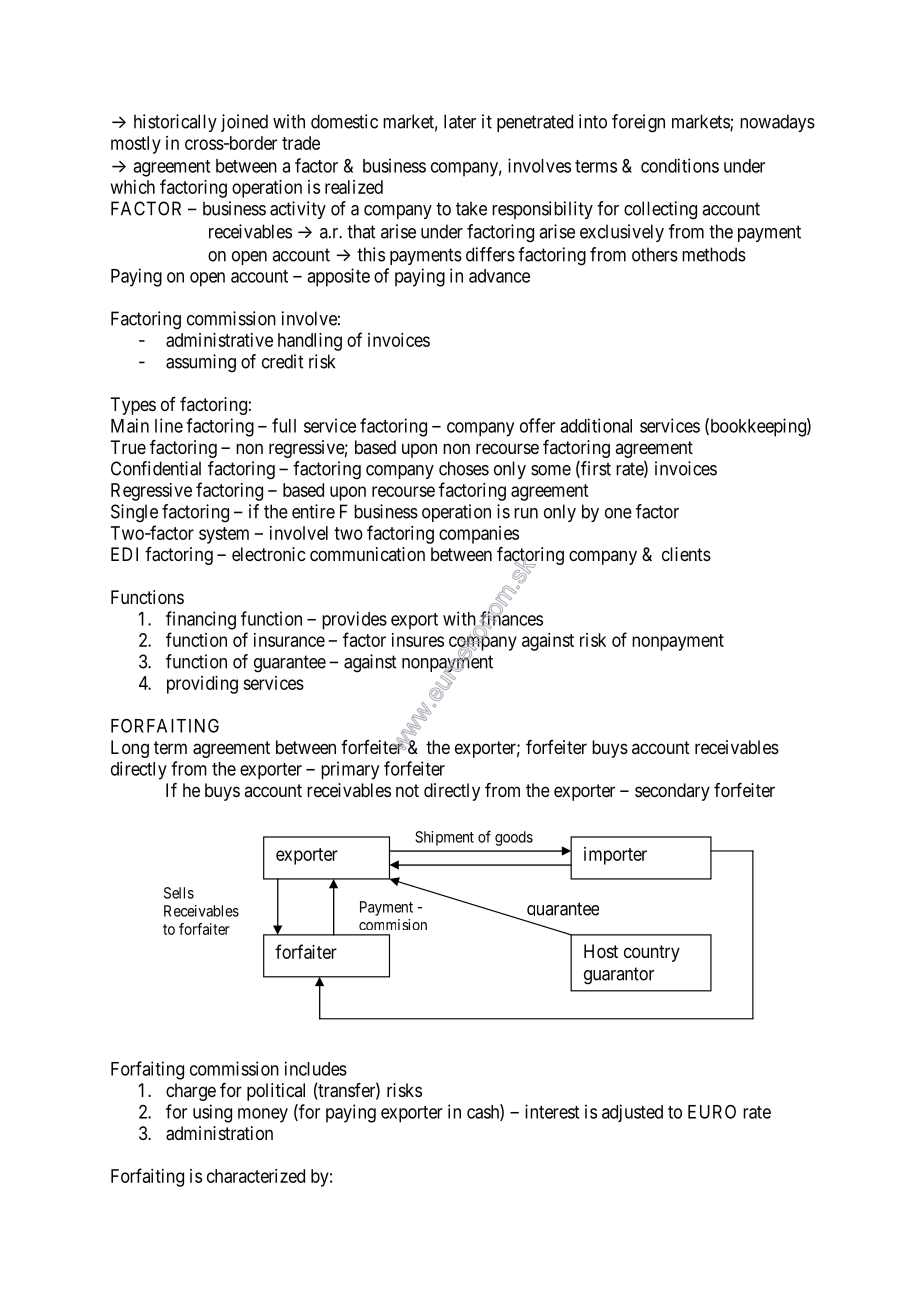  What do you see at coordinates (686, 554) in the image?
I see `clients` at bounding box center [686, 554].
